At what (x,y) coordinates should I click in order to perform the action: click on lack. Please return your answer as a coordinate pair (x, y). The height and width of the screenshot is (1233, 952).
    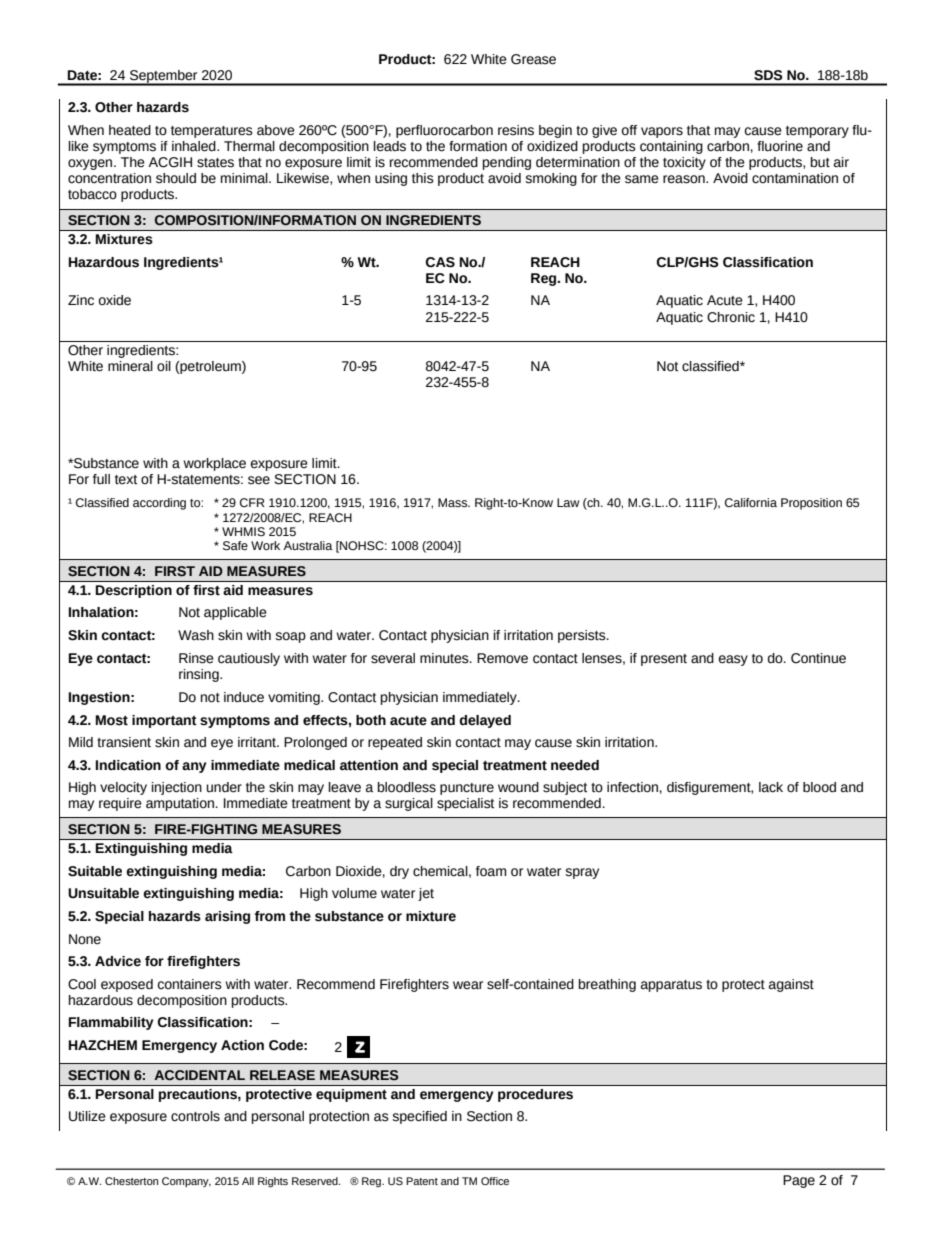
    Looking at the image, I should click on (771, 787).
